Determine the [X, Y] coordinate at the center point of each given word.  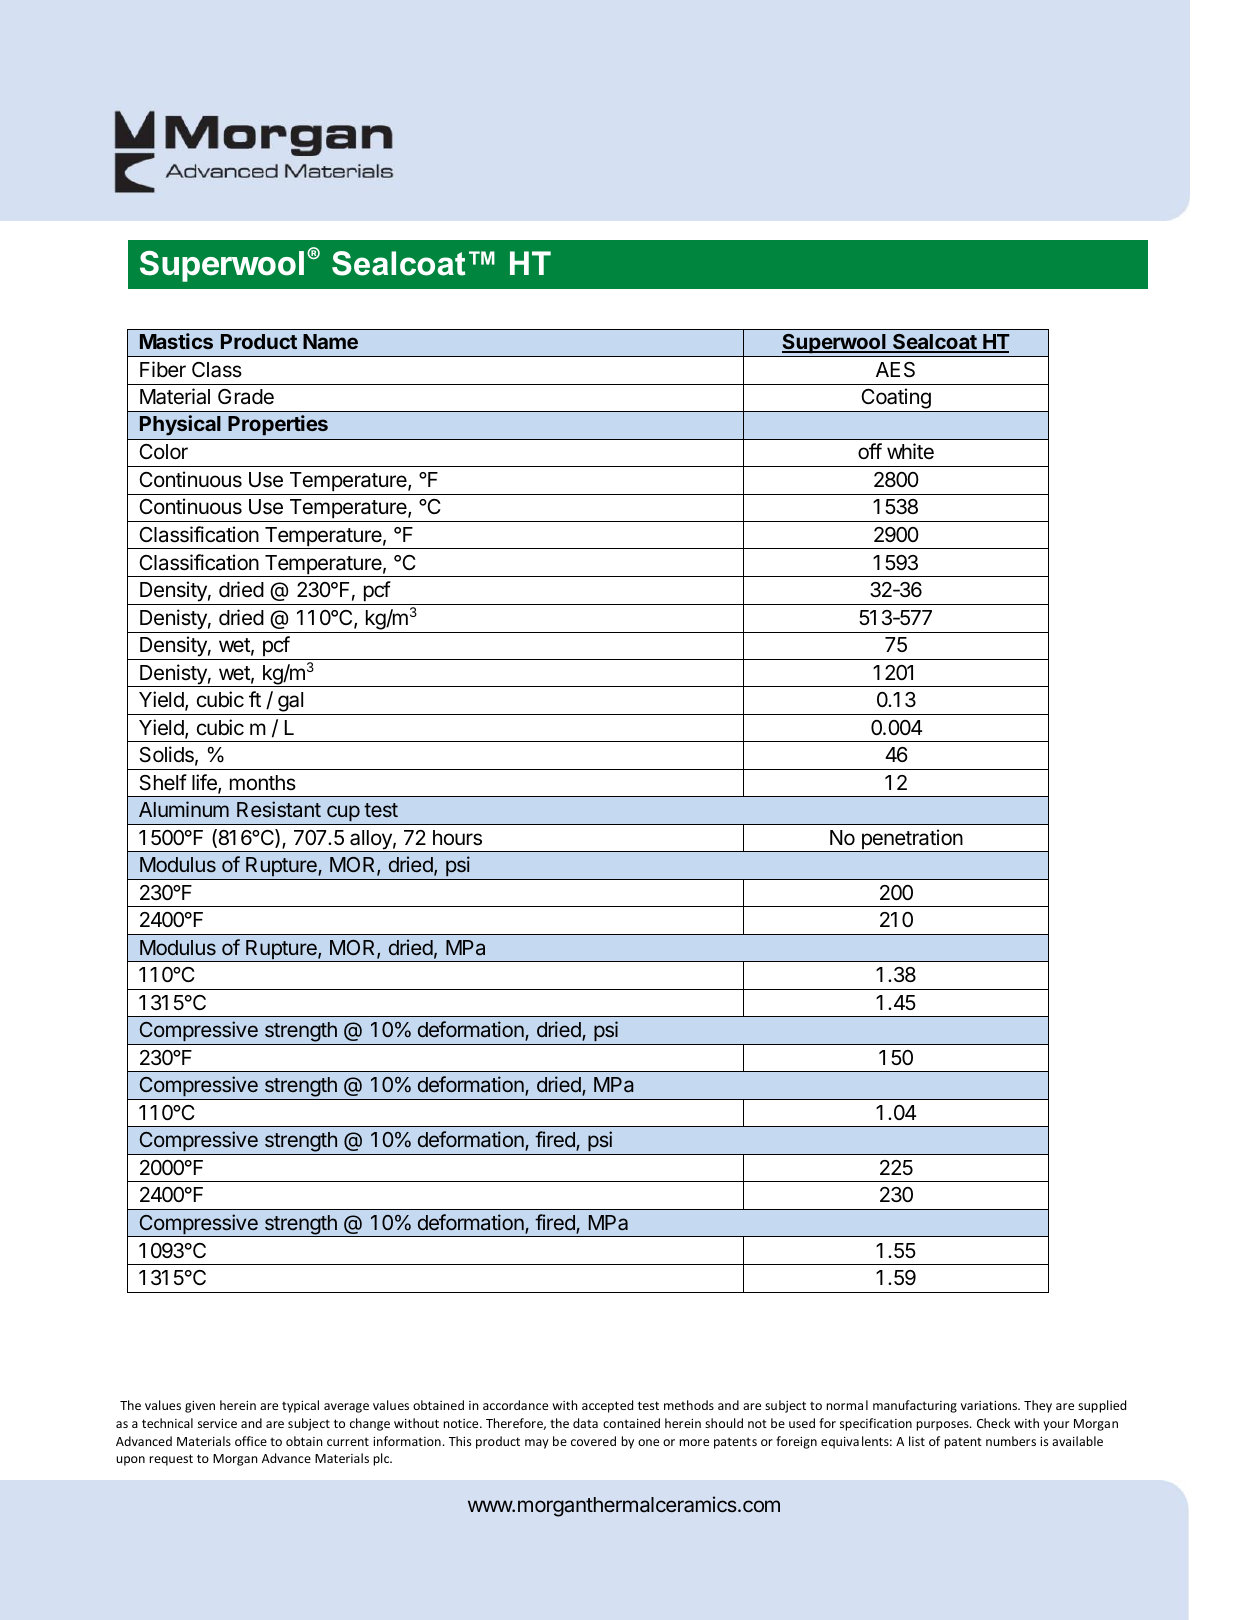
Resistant [279, 809]
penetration [911, 840]
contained [631, 1423]
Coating [896, 400]
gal [291, 703]
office [251, 1441]
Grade [246, 397]
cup [343, 813]
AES [895, 370]
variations [990, 1405]
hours [457, 838]
